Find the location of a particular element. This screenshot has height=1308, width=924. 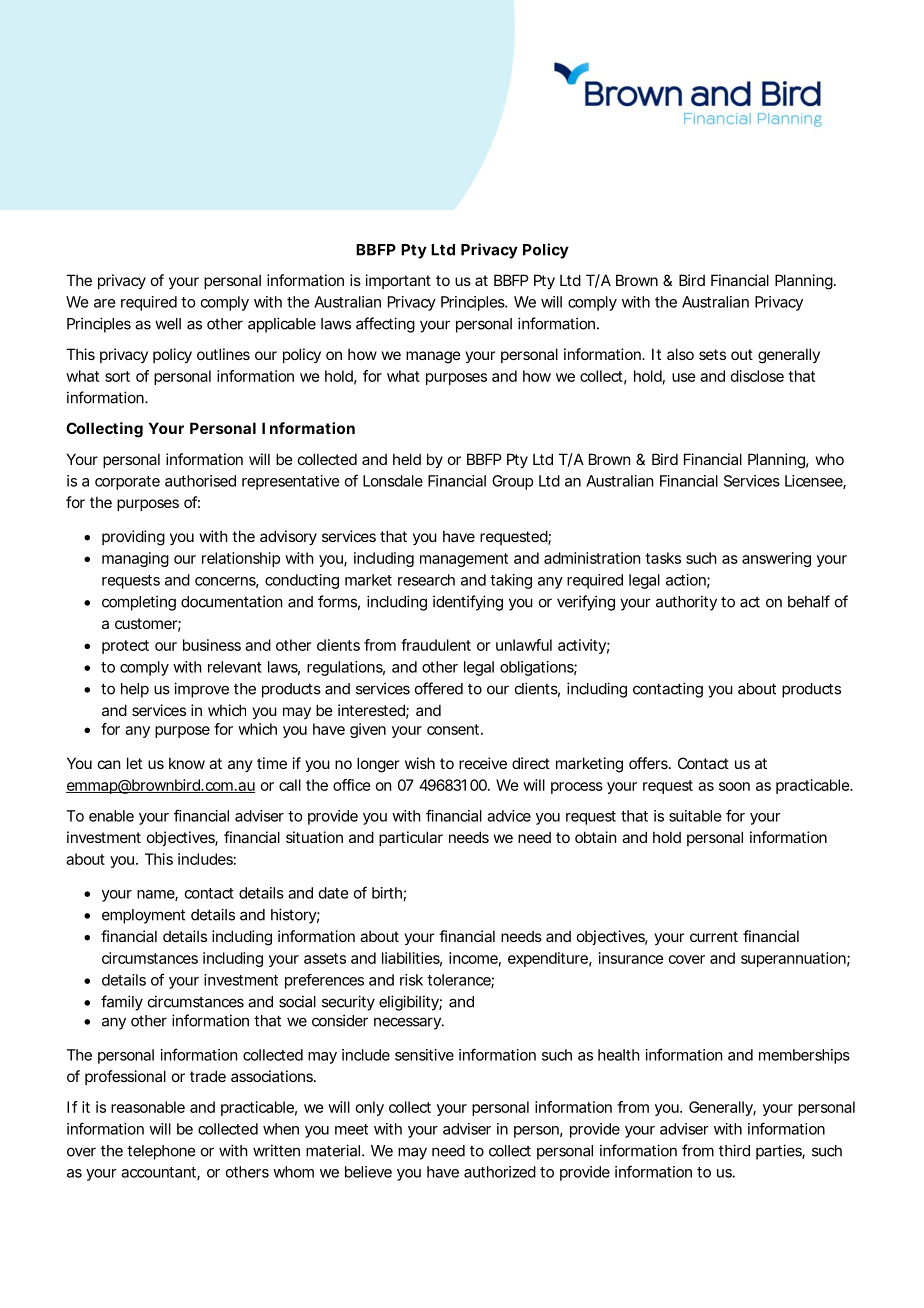

third is located at coordinates (734, 1150).
